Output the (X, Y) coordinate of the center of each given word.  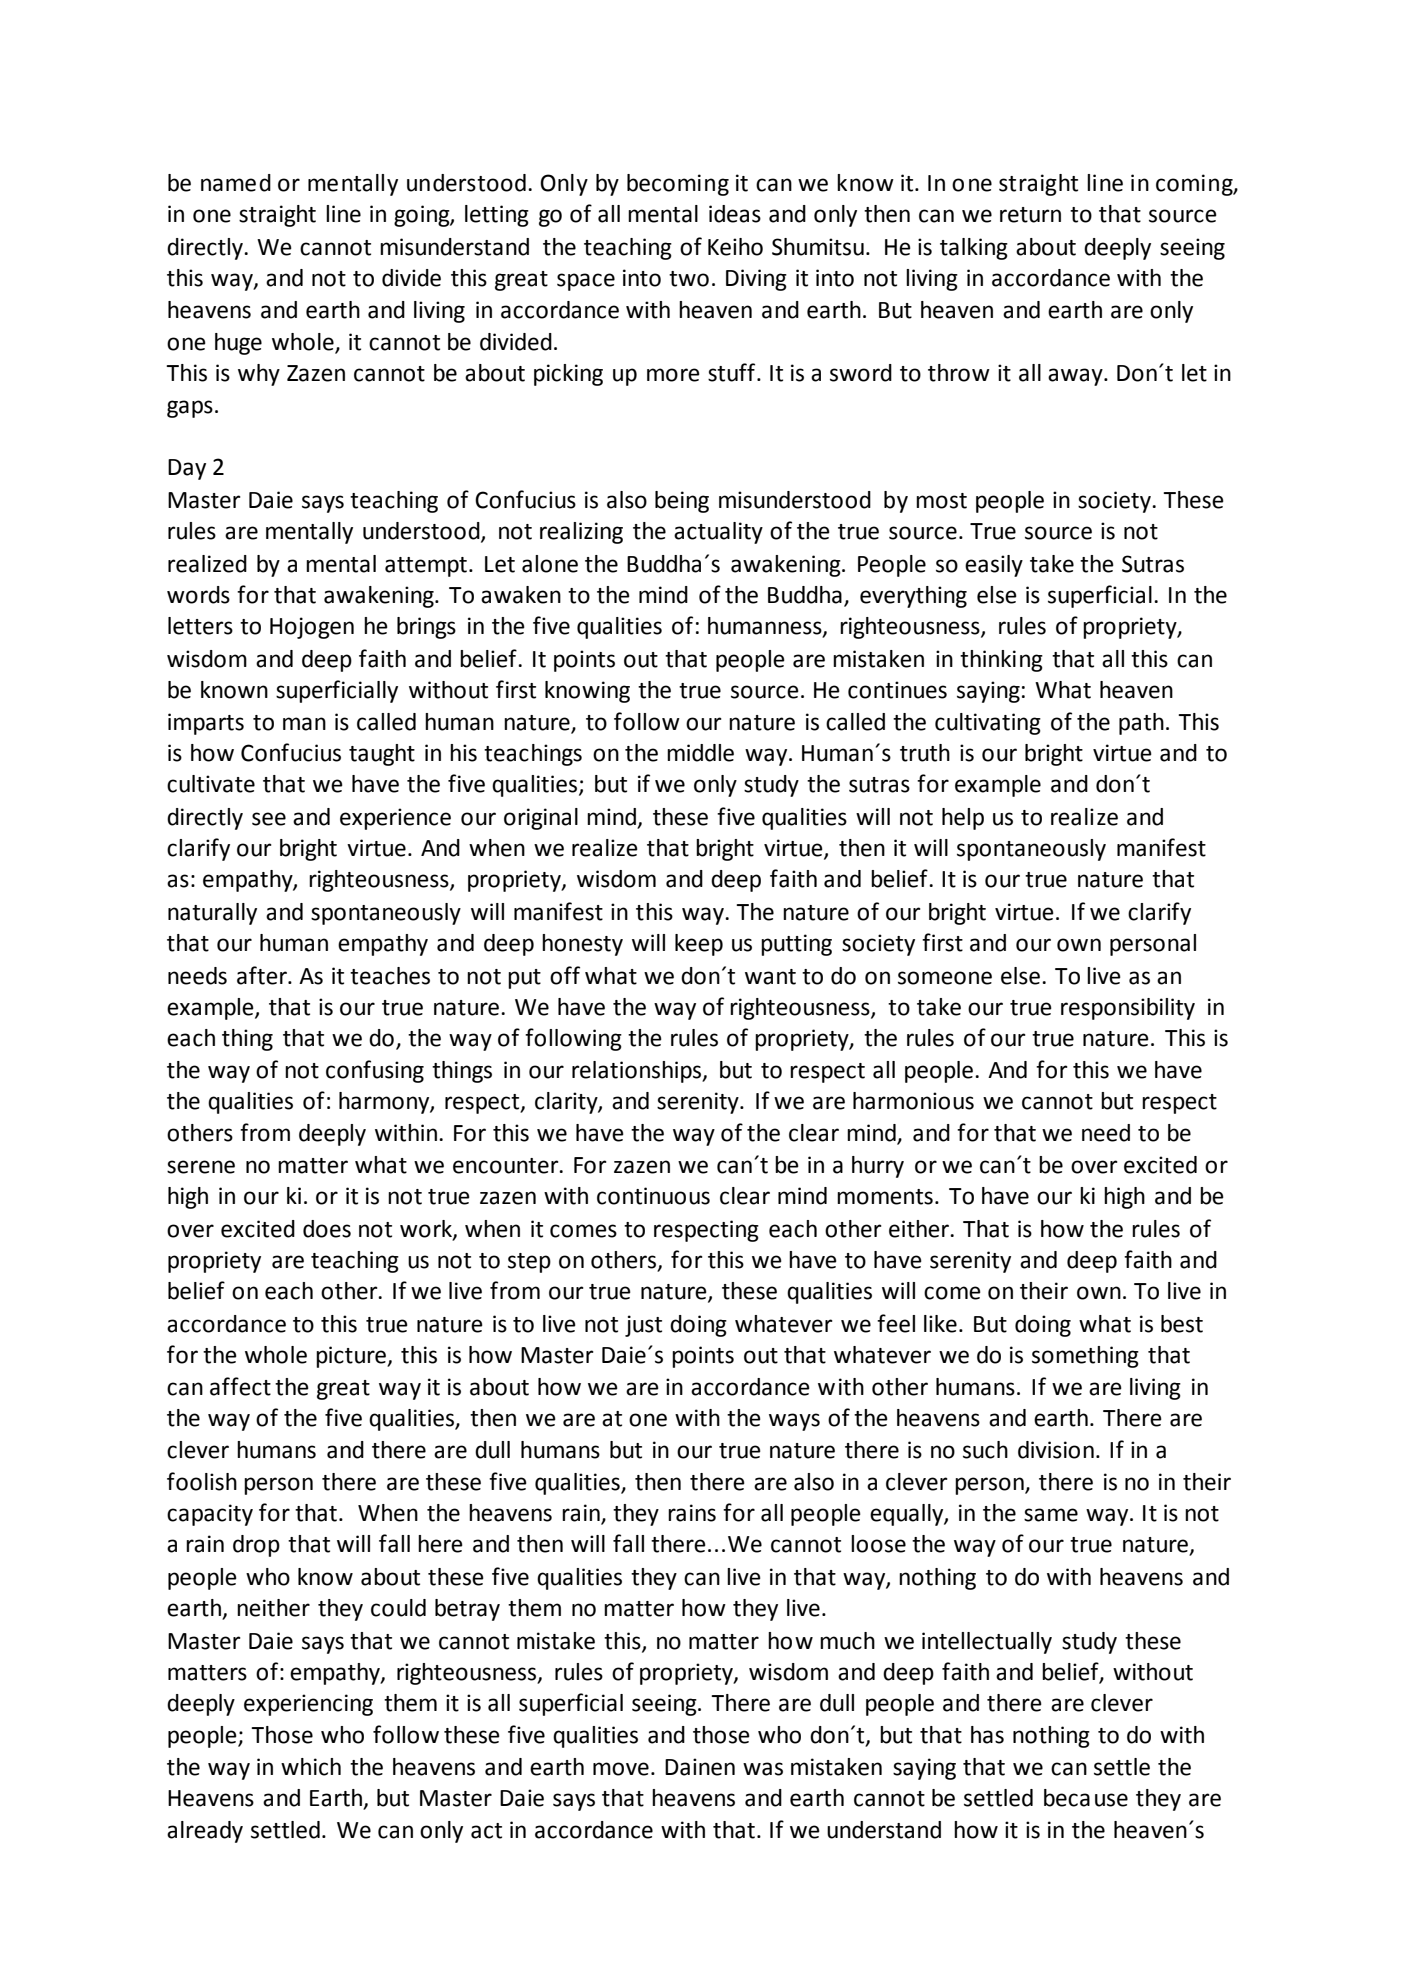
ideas (735, 214)
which (311, 1767)
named (236, 183)
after (263, 975)
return (1030, 215)
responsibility (1128, 1009)
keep (699, 945)
